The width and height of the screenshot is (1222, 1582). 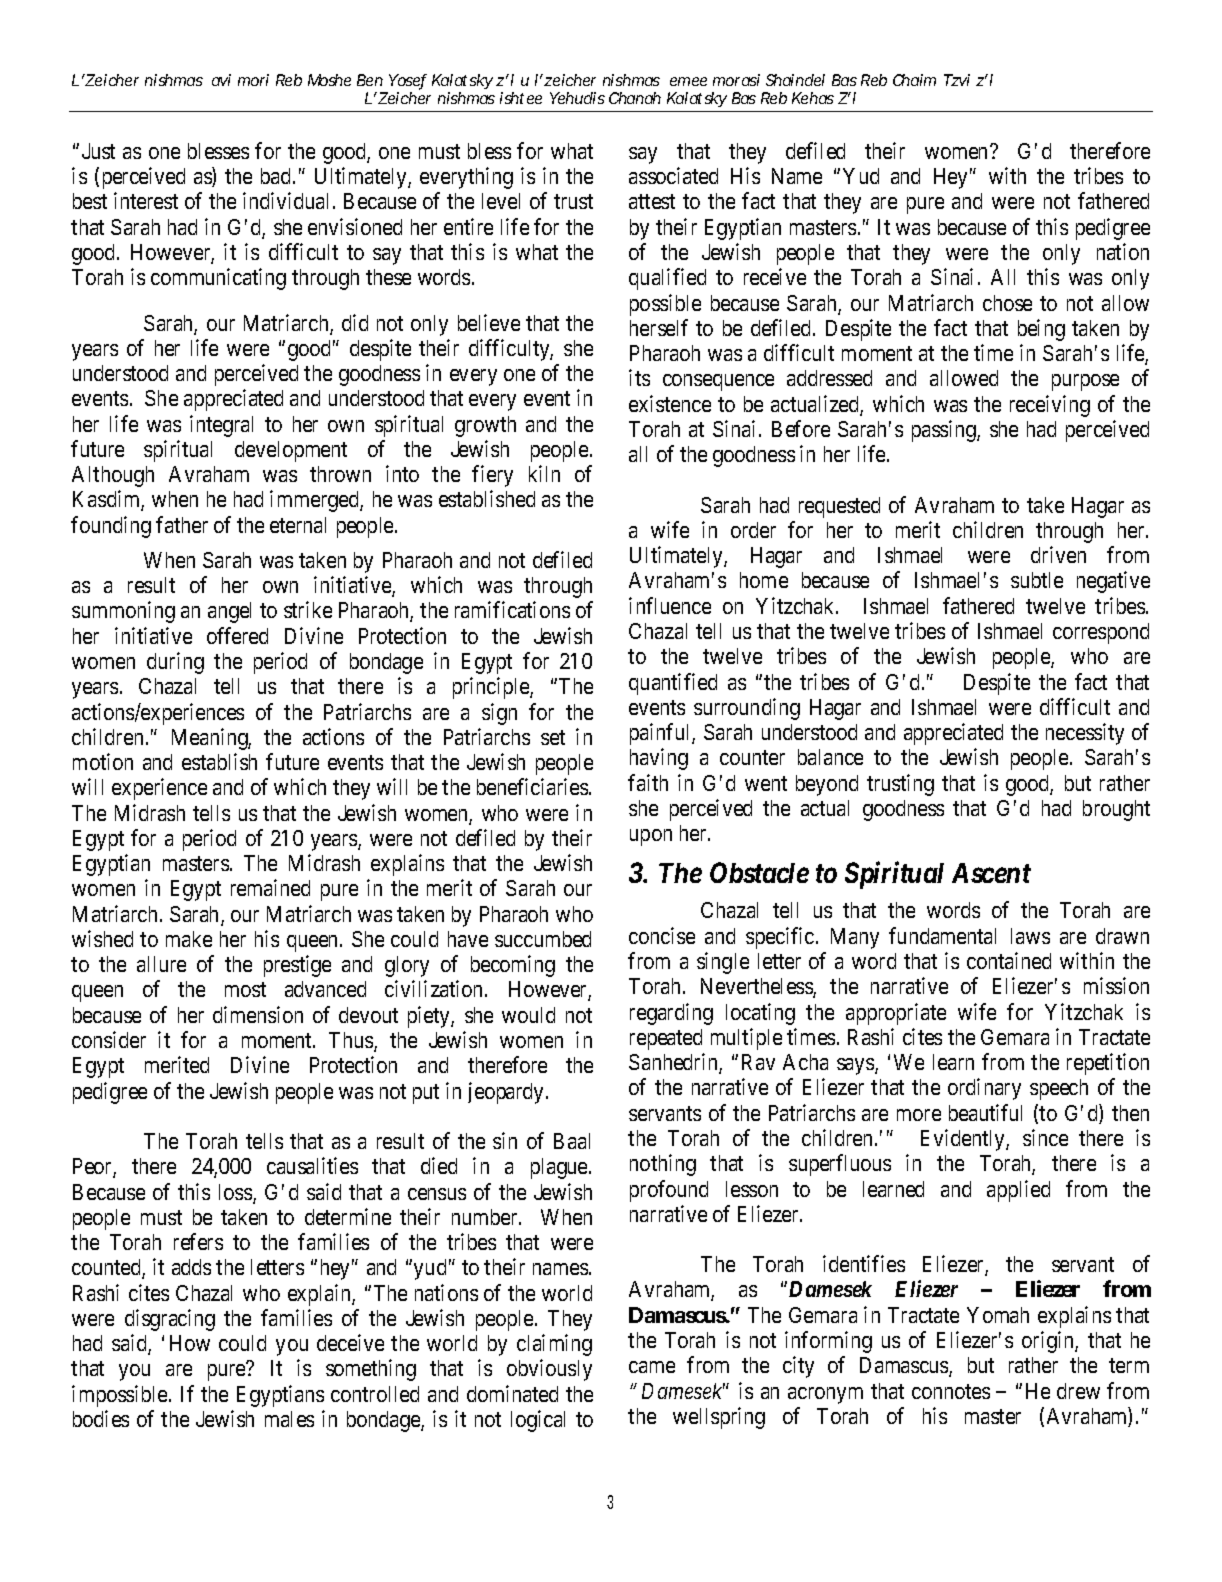 I want to click on came, so click(x=652, y=1367).
